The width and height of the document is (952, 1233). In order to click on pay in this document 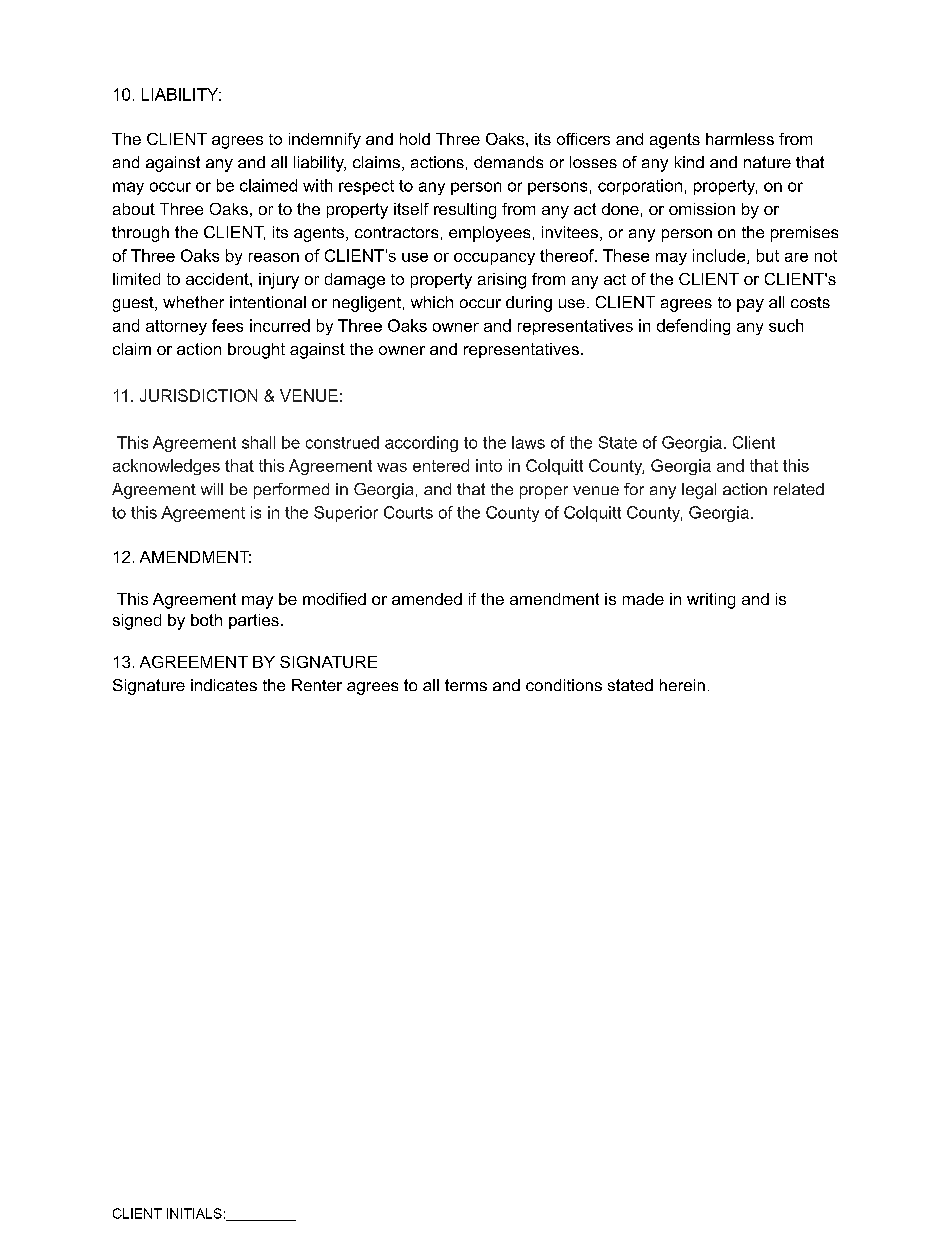, I will do `click(750, 305)`.
